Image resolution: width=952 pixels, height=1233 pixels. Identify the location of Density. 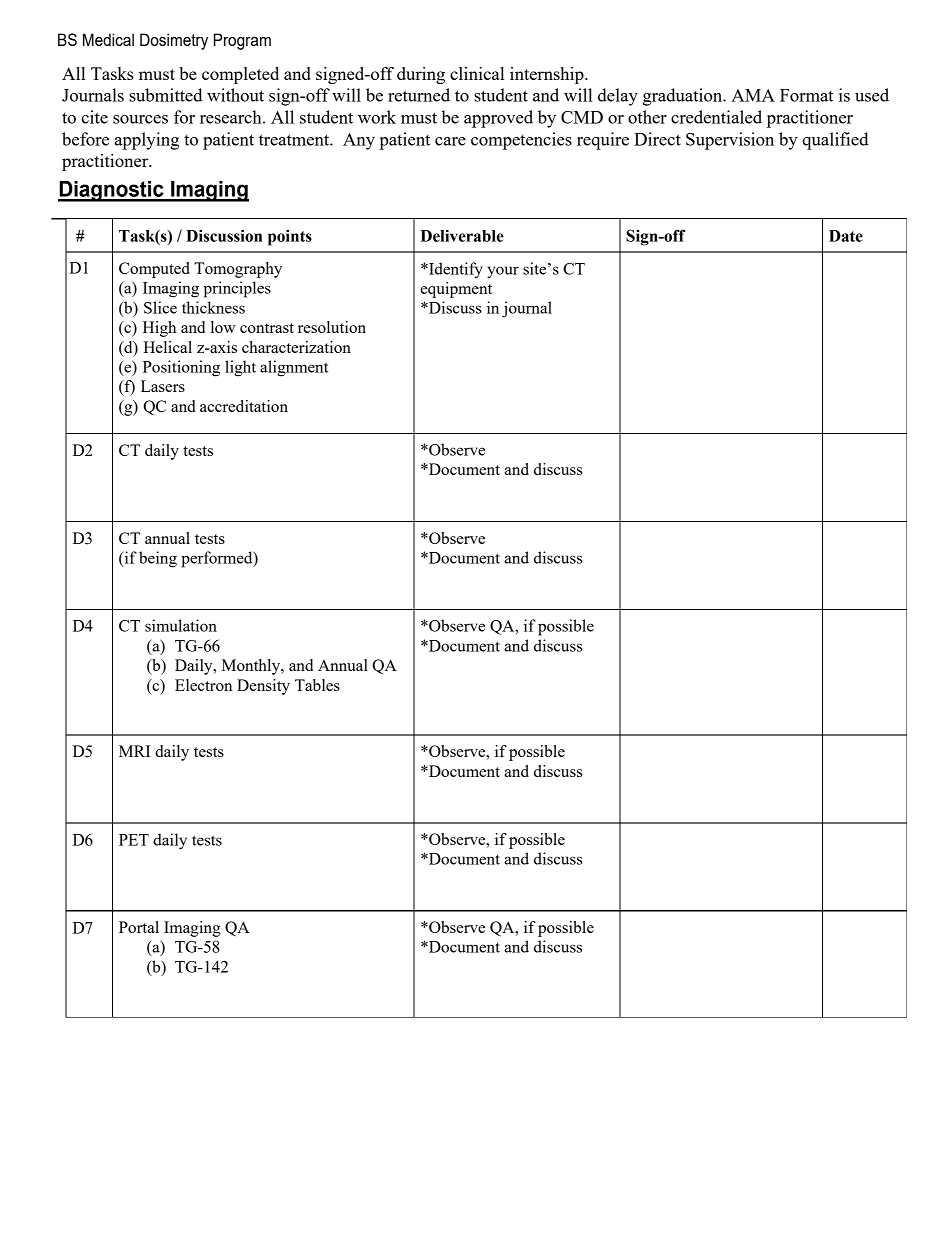
(263, 687).
